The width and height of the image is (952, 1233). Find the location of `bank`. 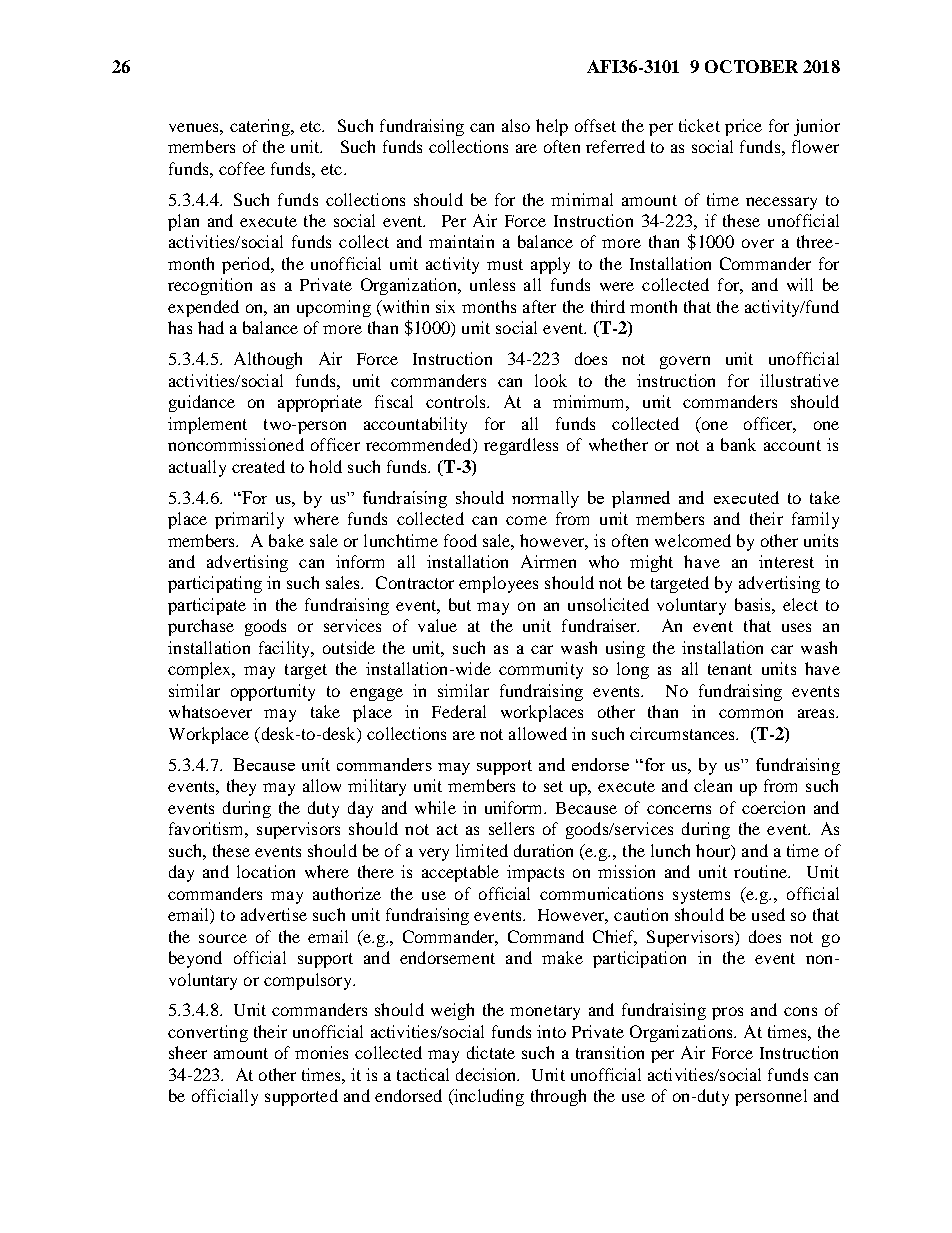

bank is located at coordinates (738, 444).
